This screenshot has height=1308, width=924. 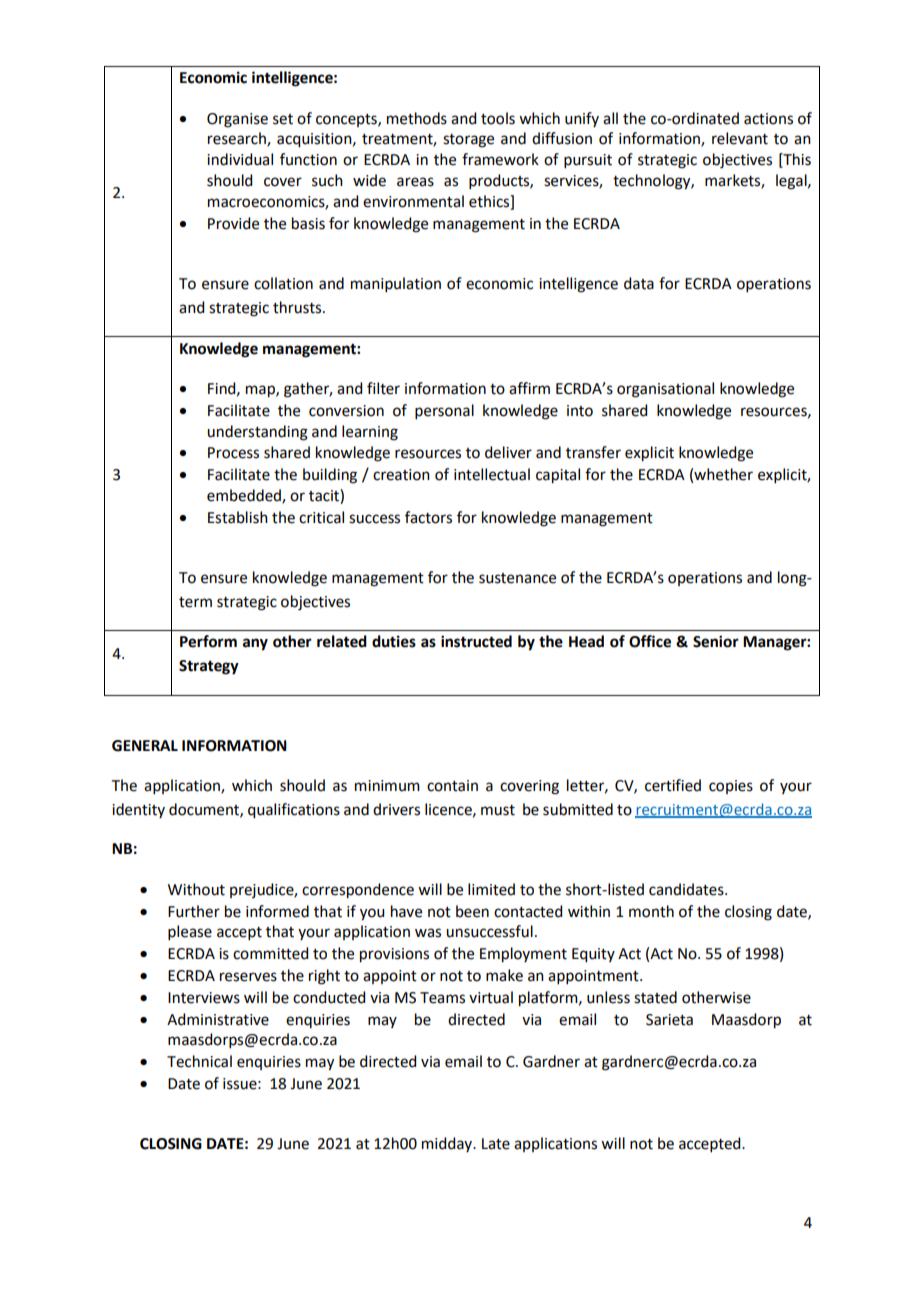 What do you see at coordinates (476, 641) in the screenshot?
I see `instructed` at bounding box center [476, 641].
